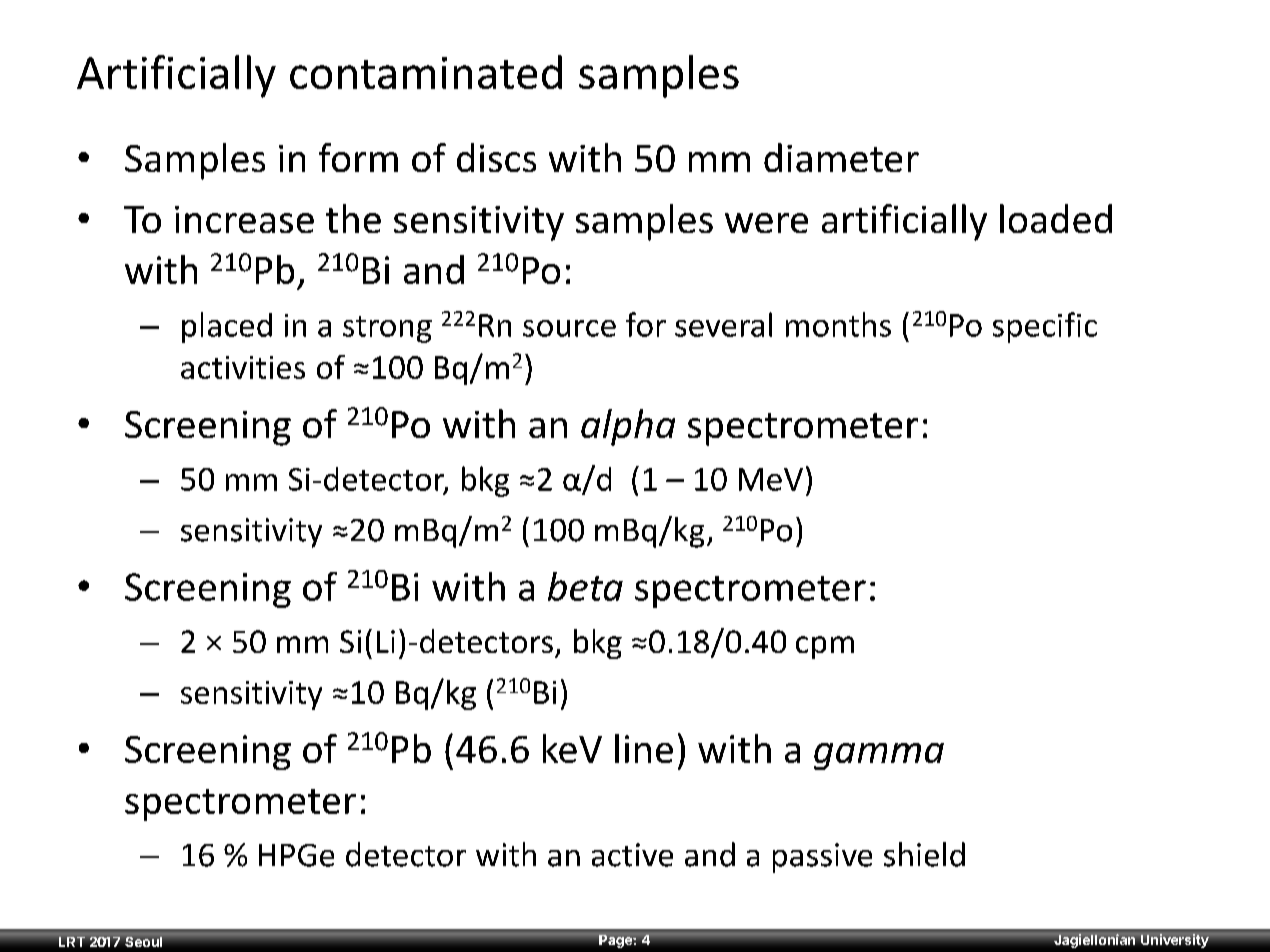  Describe the element at coordinates (243, 367) in the document. I see `activities` at that location.
